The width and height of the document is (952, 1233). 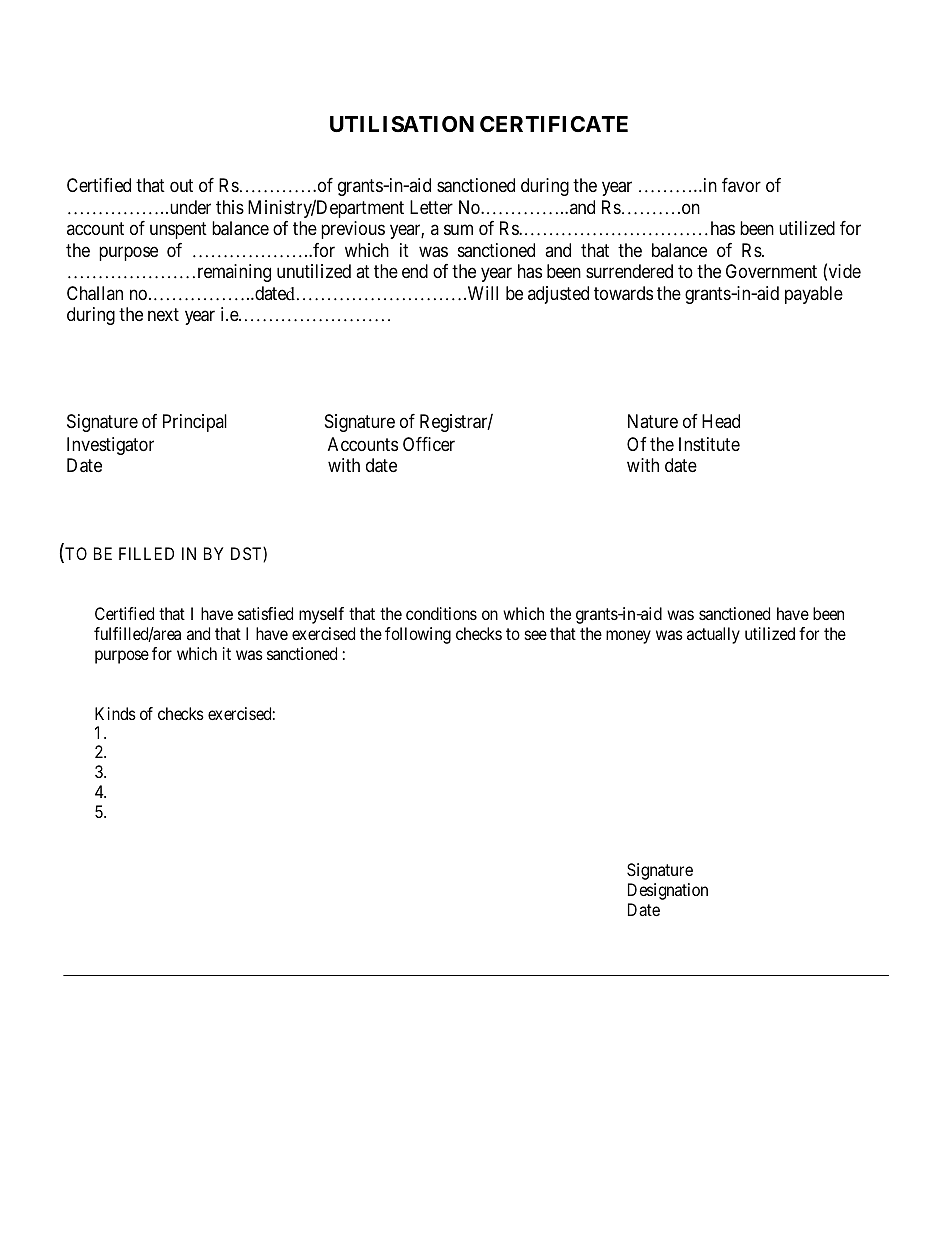 What do you see at coordinates (402, 124) in the document?
I see `UTILISATION` at bounding box center [402, 124].
